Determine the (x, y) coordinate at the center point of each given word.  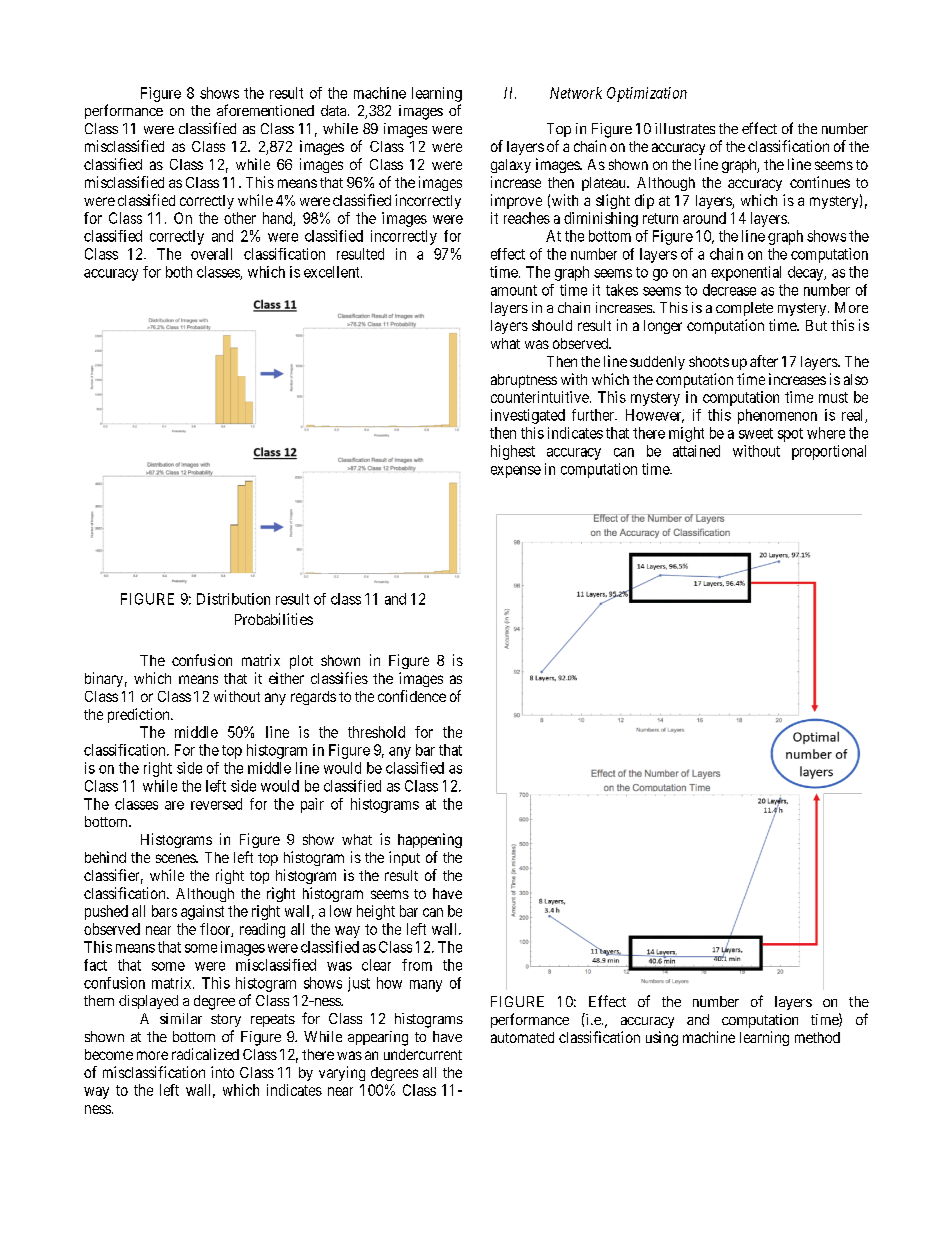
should (552, 325)
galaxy (511, 166)
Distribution (233, 599)
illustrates (685, 128)
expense (516, 472)
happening (430, 840)
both (179, 272)
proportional (829, 452)
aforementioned (265, 110)
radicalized (205, 1054)
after (764, 361)
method (817, 1037)
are (174, 805)
